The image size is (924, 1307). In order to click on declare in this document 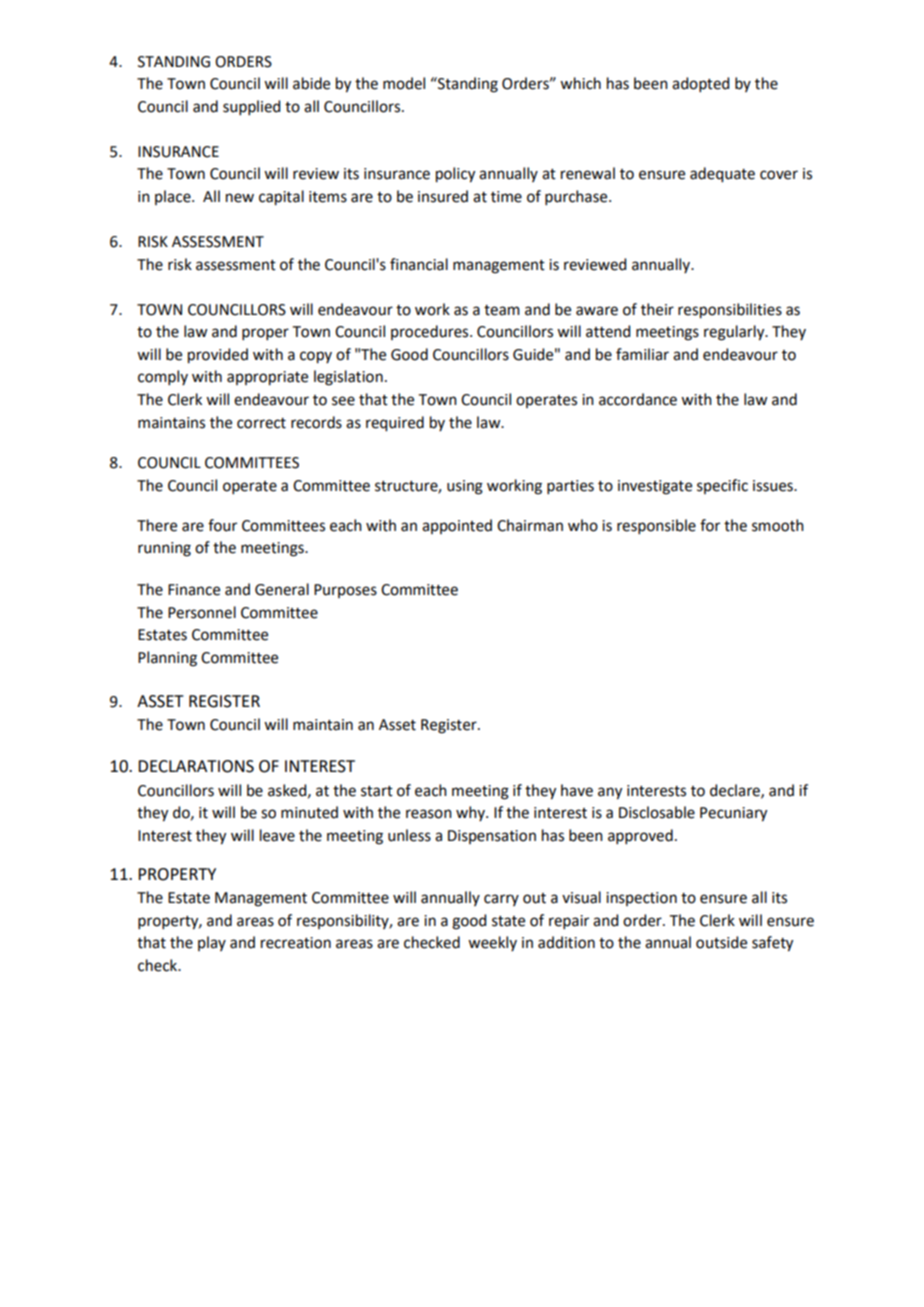, I will do `click(736, 791)`.
